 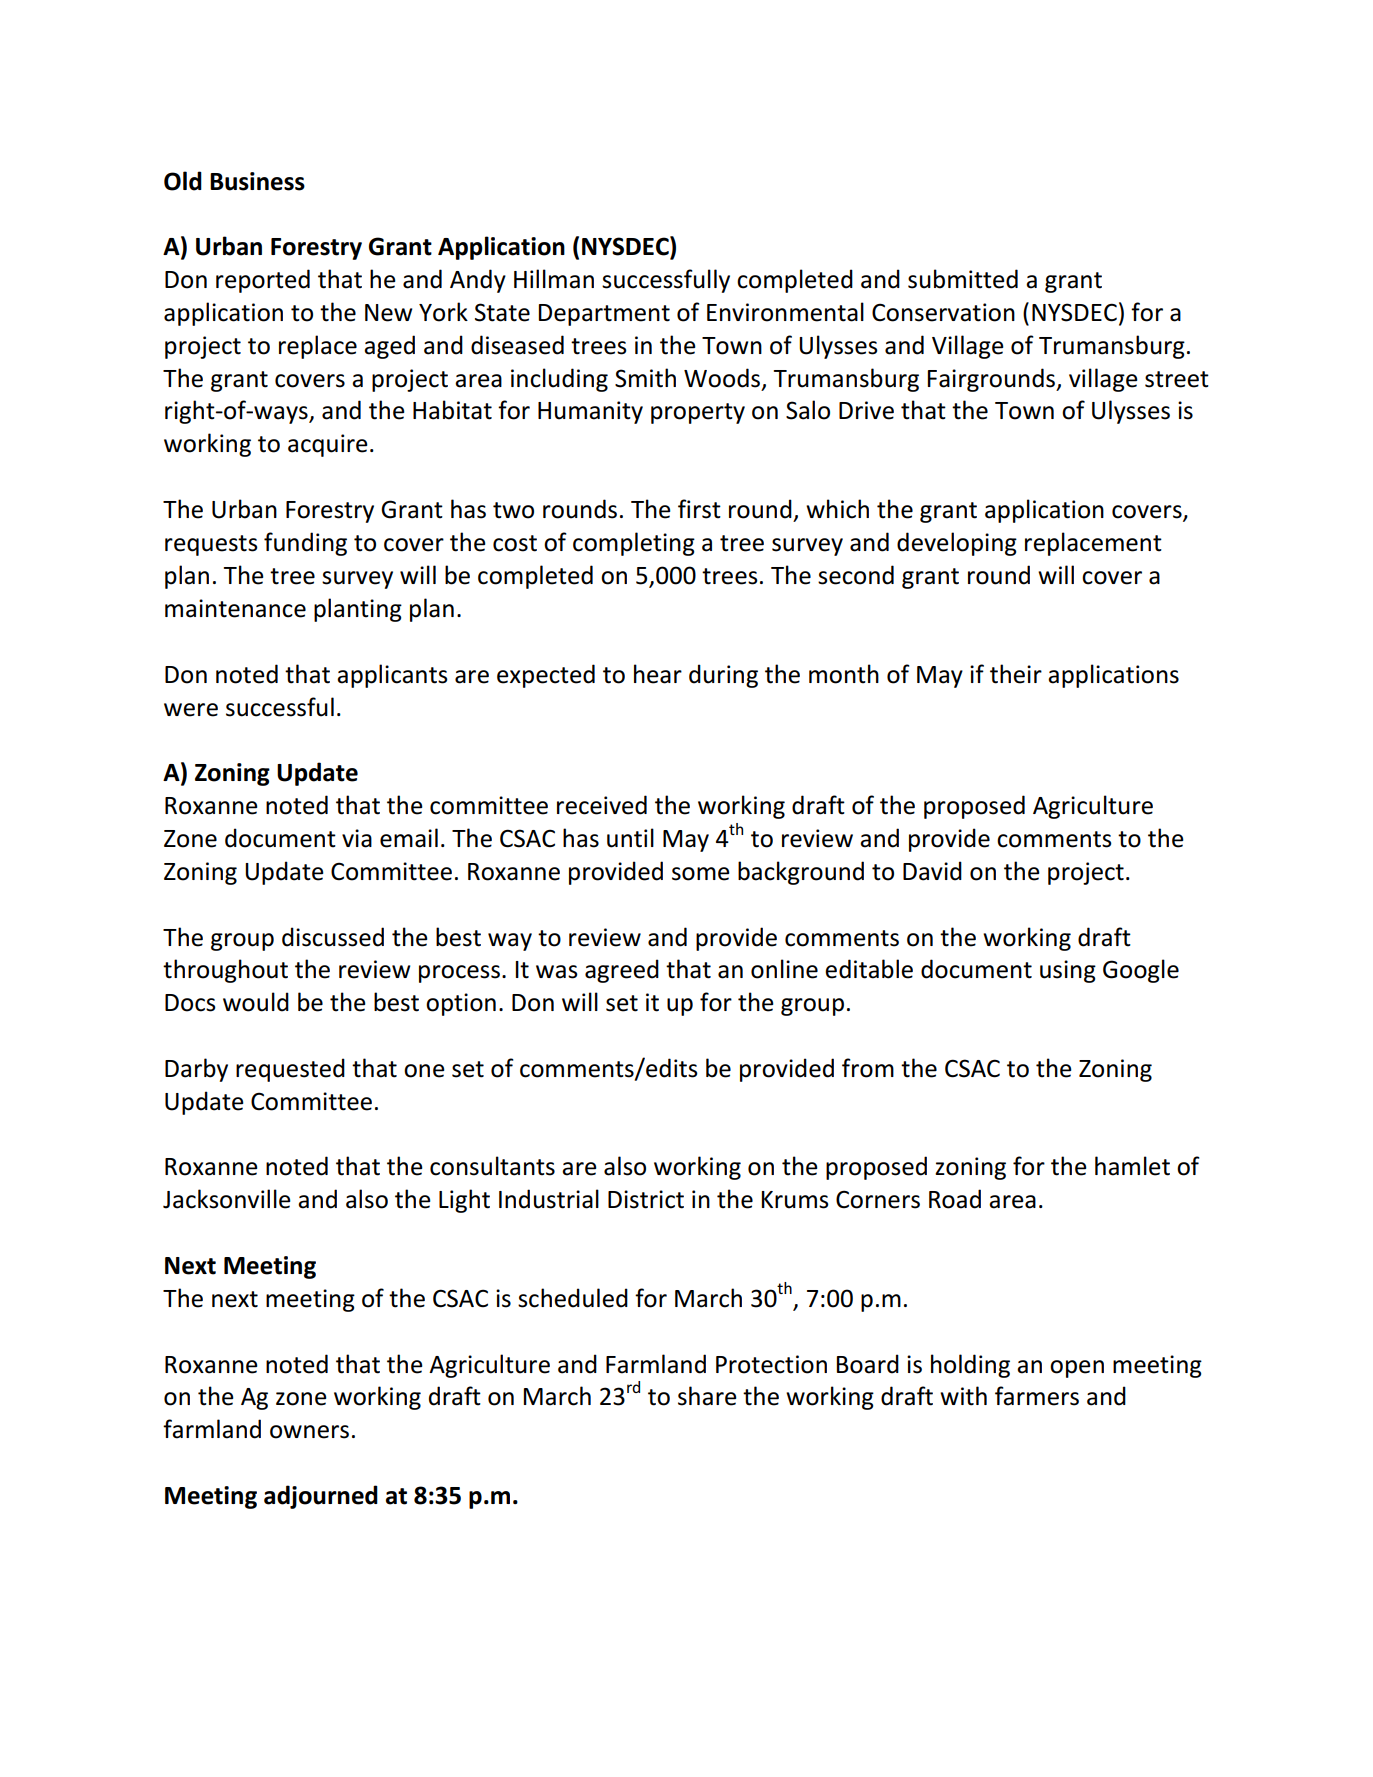 I want to click on via, so click(x=357, y=838).
